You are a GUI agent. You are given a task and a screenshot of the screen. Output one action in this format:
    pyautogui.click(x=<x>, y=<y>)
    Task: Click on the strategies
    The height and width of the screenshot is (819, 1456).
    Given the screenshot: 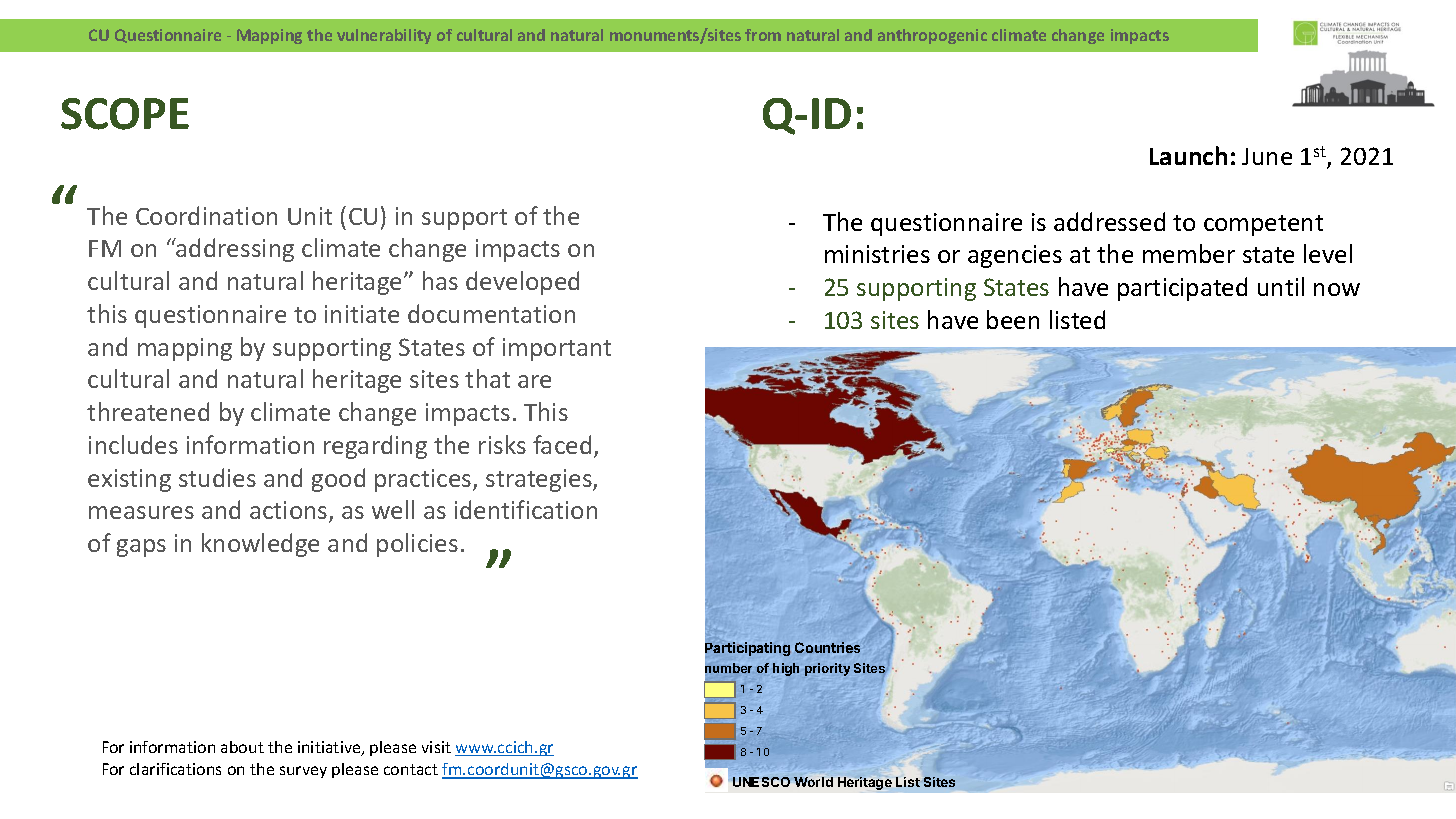 What is the action you would take?
    pyautogui.click(x=540, y=480)
